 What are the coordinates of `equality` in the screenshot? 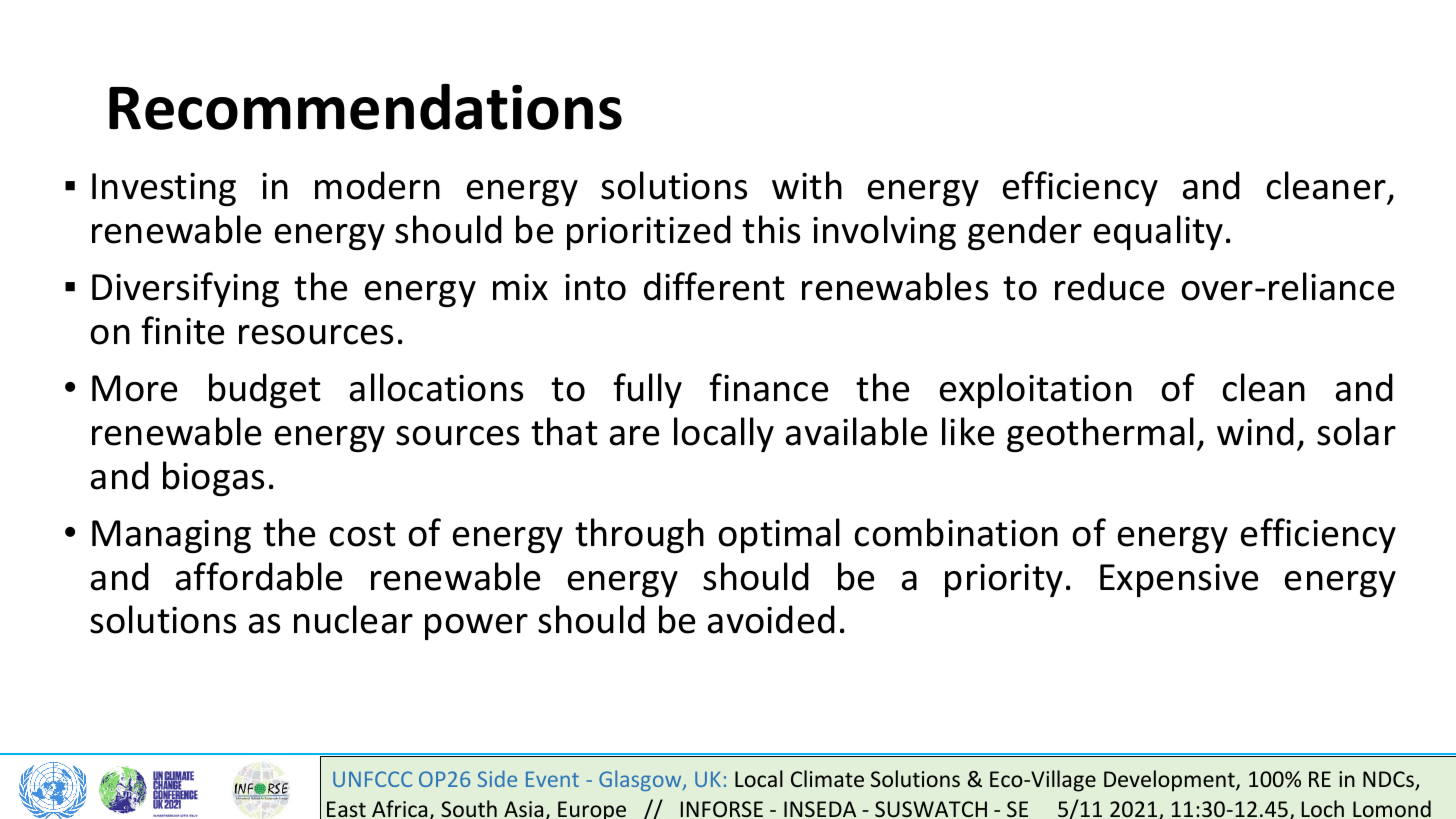 It's located at (1158, 232).
